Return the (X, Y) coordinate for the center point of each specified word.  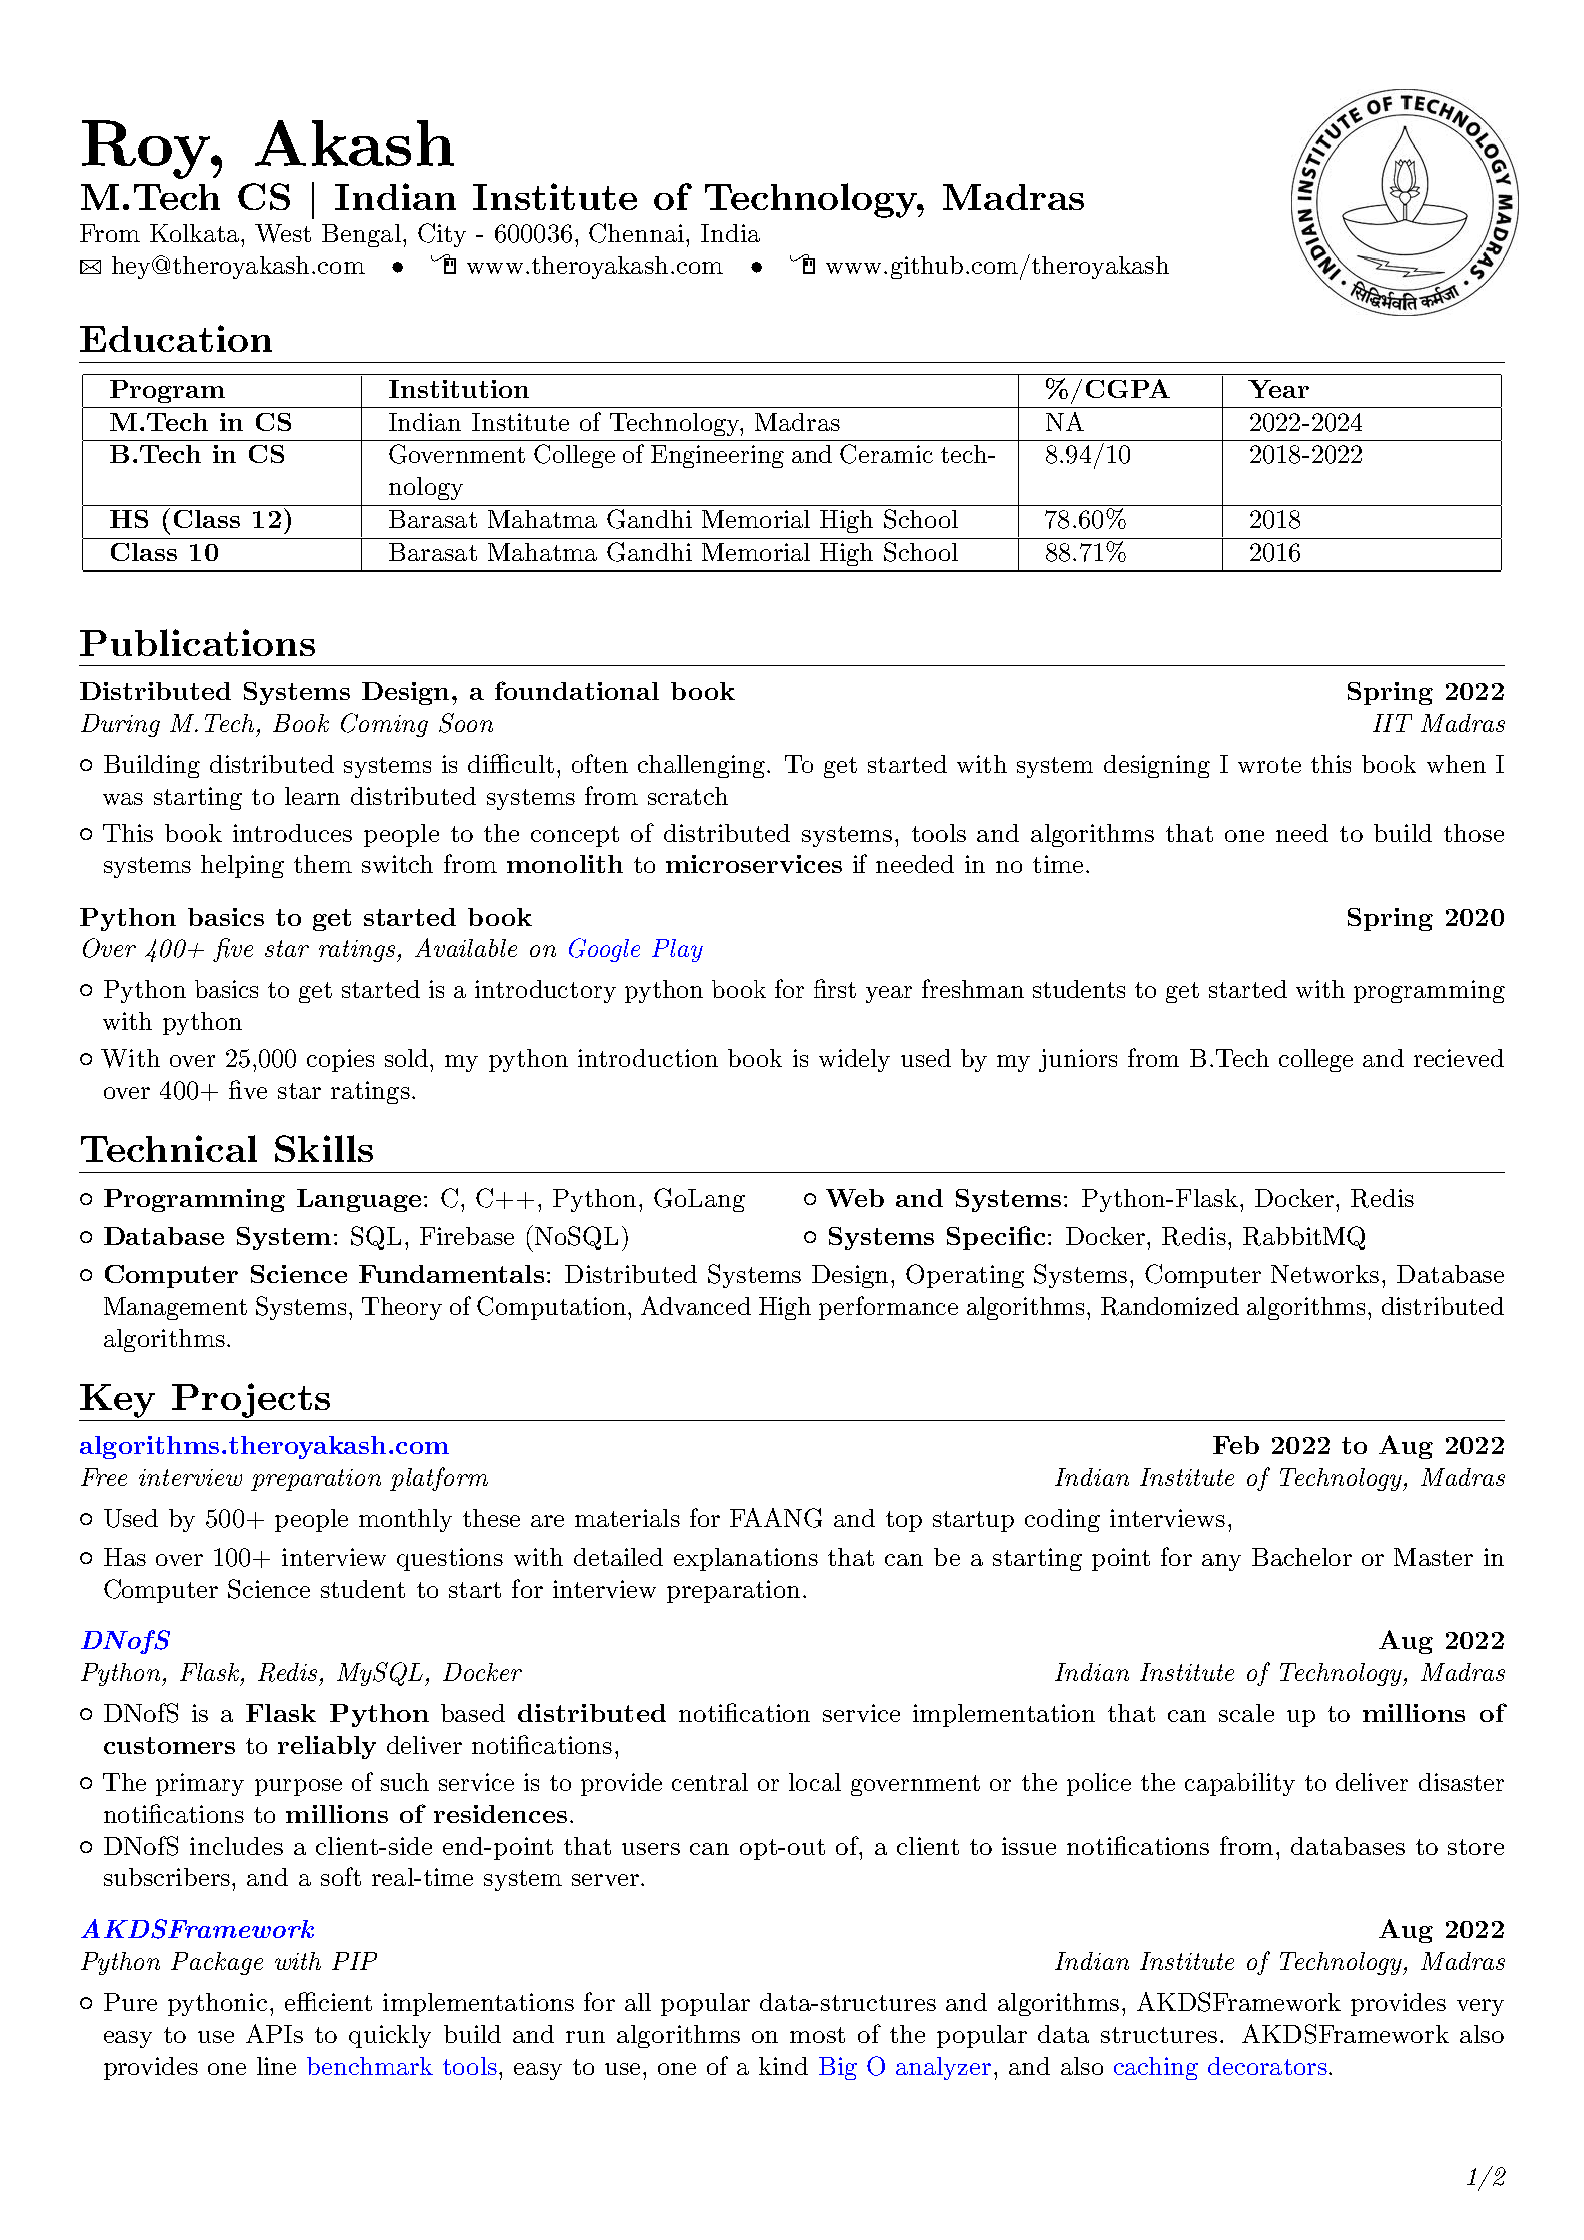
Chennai (638, 233)
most (817, 2035)
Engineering (717, 456)
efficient (328, 2001)
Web (855, 1198)
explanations (746, 1559)
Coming (384, 725)
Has (125, 1557)
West (283, 233)
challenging (701, 766)
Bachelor (1302, 1557)
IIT (1392, 723)
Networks (1325, 1274)
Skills (324, 1148)
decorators (1267, 2066)
